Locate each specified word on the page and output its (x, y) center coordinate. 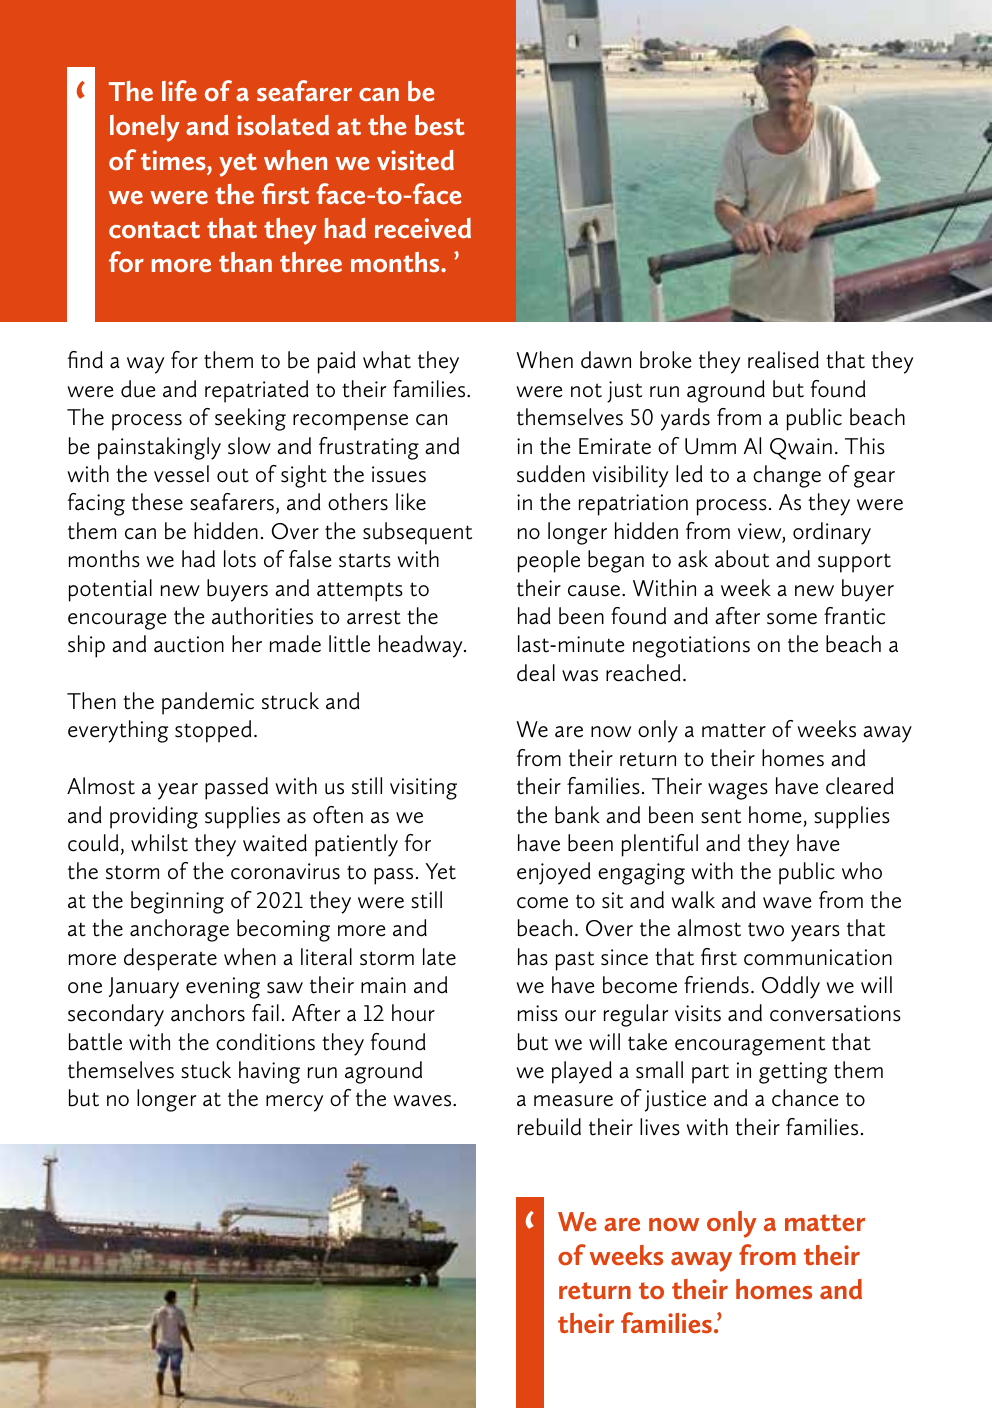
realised (783, 360)
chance (805, 1098)
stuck (206, 1070)
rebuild (549, 1127)
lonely (145, 128)
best (440, 125)
